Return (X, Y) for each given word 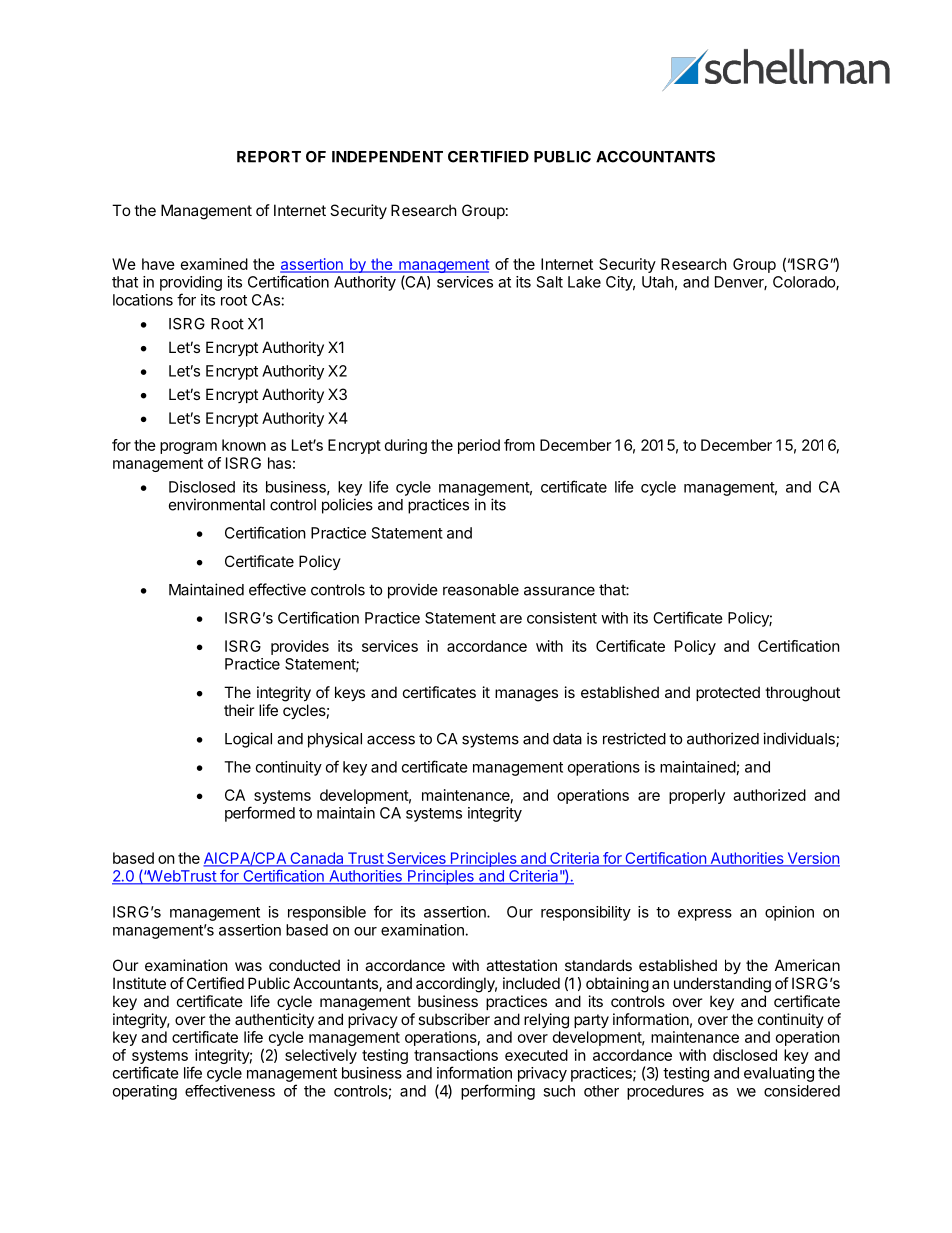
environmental (217, 504)
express (705, 915)
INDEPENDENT (387, 157)
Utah (658, 282)
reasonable (481, 590)
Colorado (805, 283)
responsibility (586, 913)
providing (191, 283)
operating (145, 1092)
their (239, 710)
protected (728, 693)
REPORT (269, 157)
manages (526, 695)
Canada (317, 859)
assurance (559, 591)
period (479, 446)
